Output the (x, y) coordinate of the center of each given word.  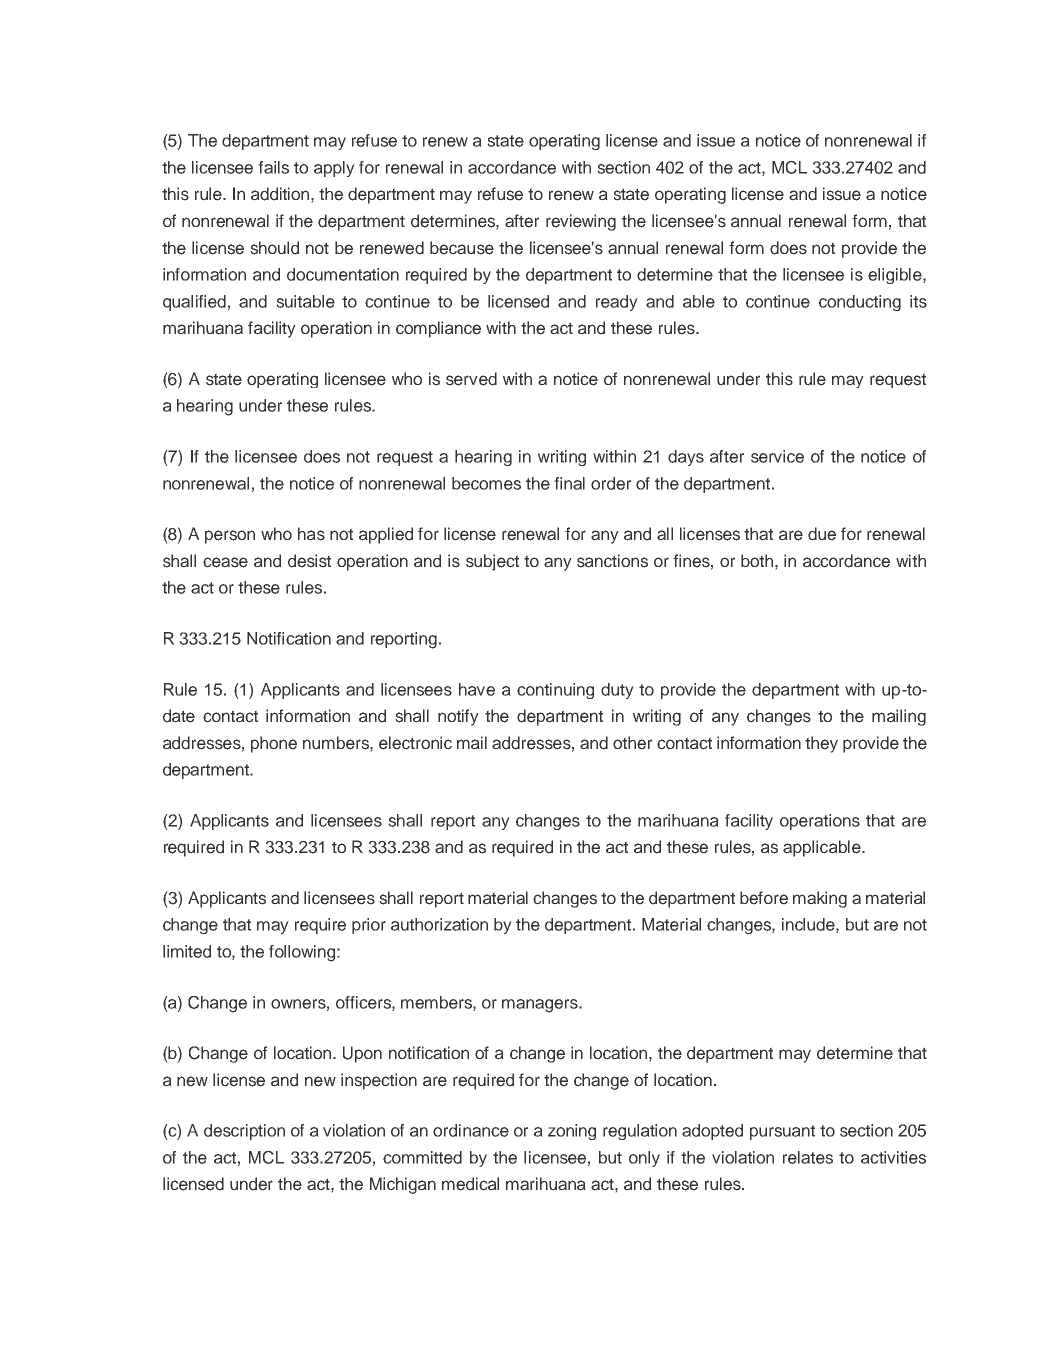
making (820, 899)
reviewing (581, 222)
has (311, 534)
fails (273, 167)
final (569, 483)
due (822, 534)
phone (274, 744)
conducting (860, 303)
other (632, 743)
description (244, 1132)
